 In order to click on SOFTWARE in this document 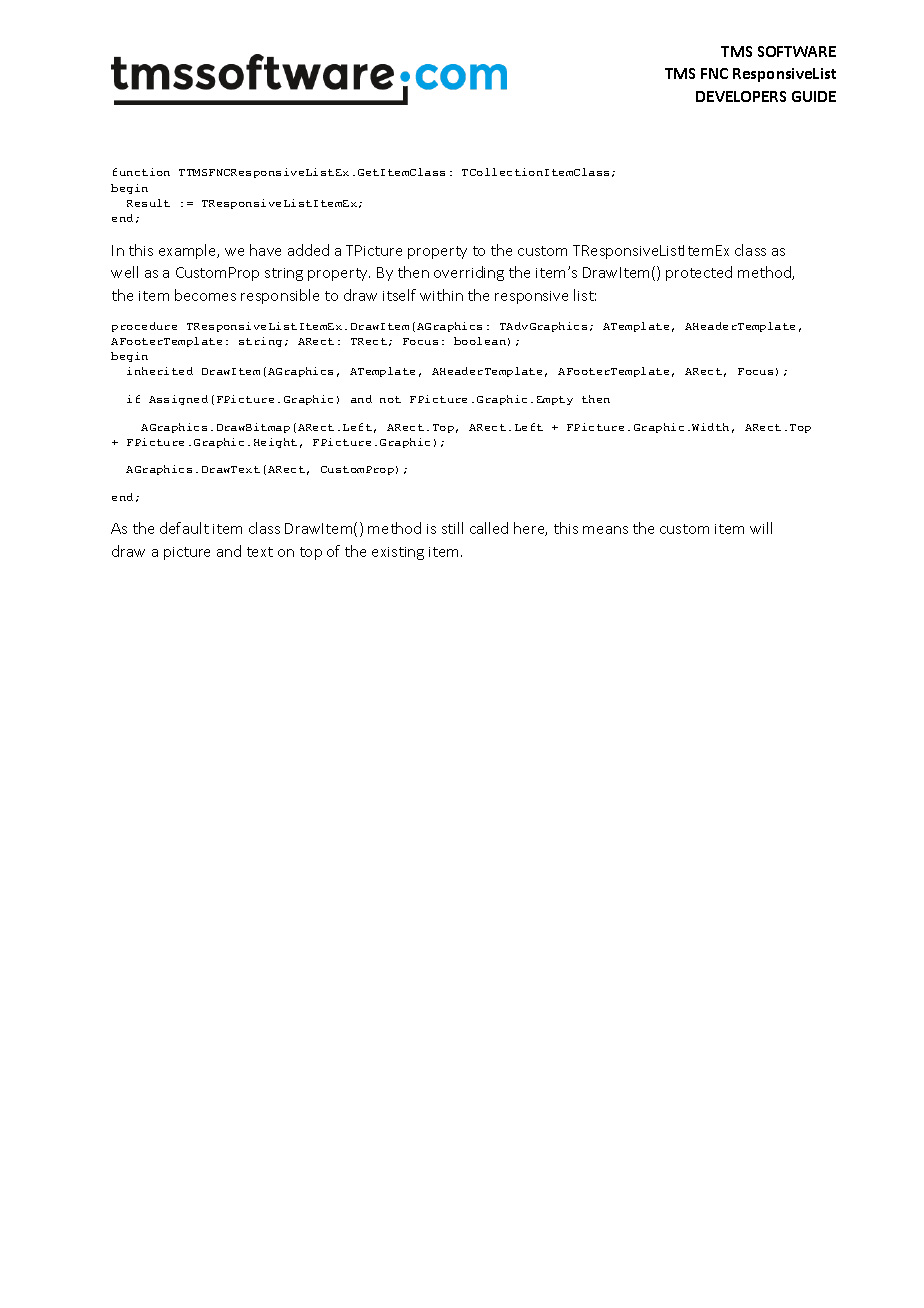, I will do `click(797, 51)`.
